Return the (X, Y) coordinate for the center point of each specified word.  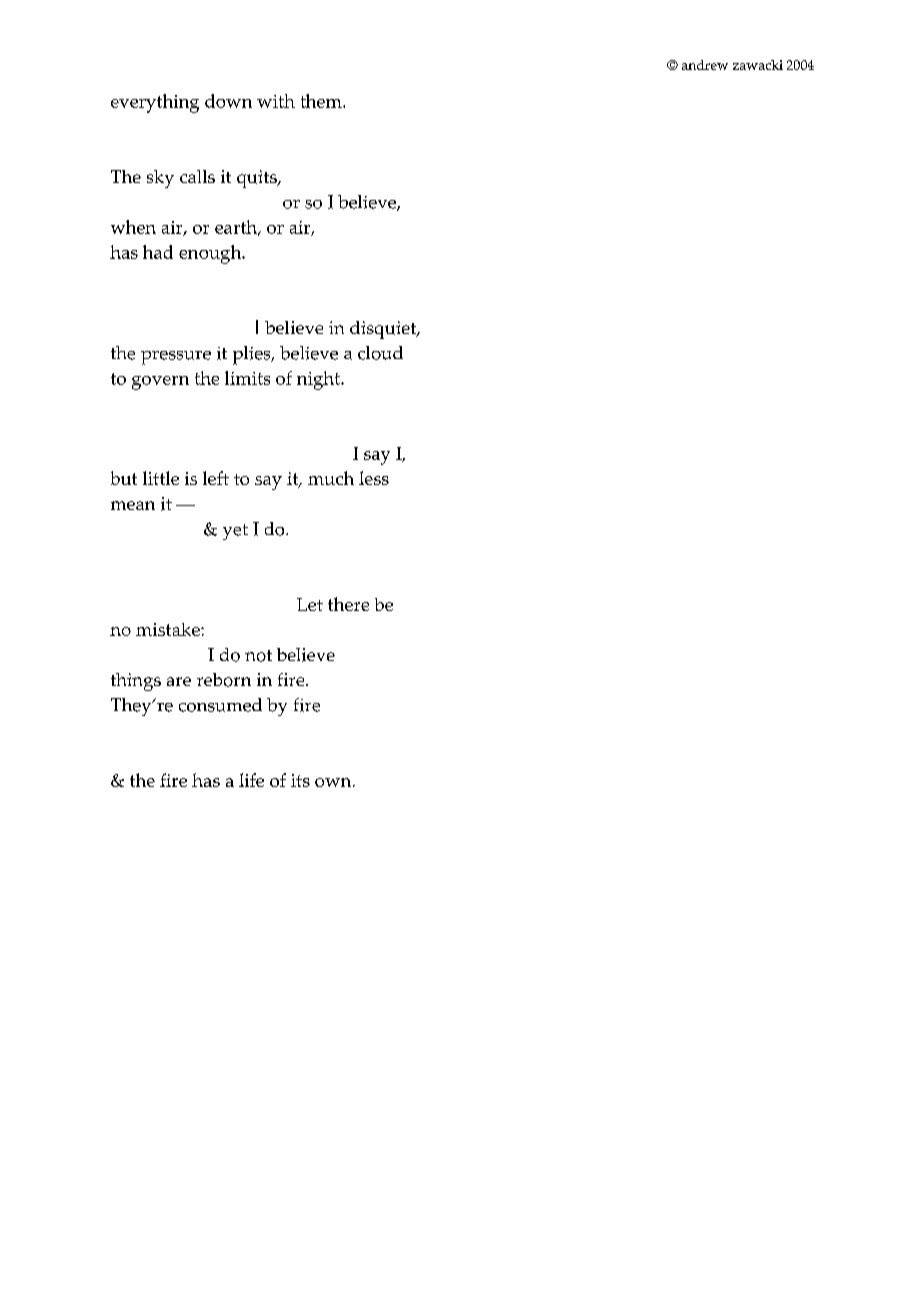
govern (160, 383)
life (251, 780)
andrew (705, 65)
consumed (220, 705)
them (322, 101)
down (228, 101)
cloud (380, 353)
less (374, 478)
